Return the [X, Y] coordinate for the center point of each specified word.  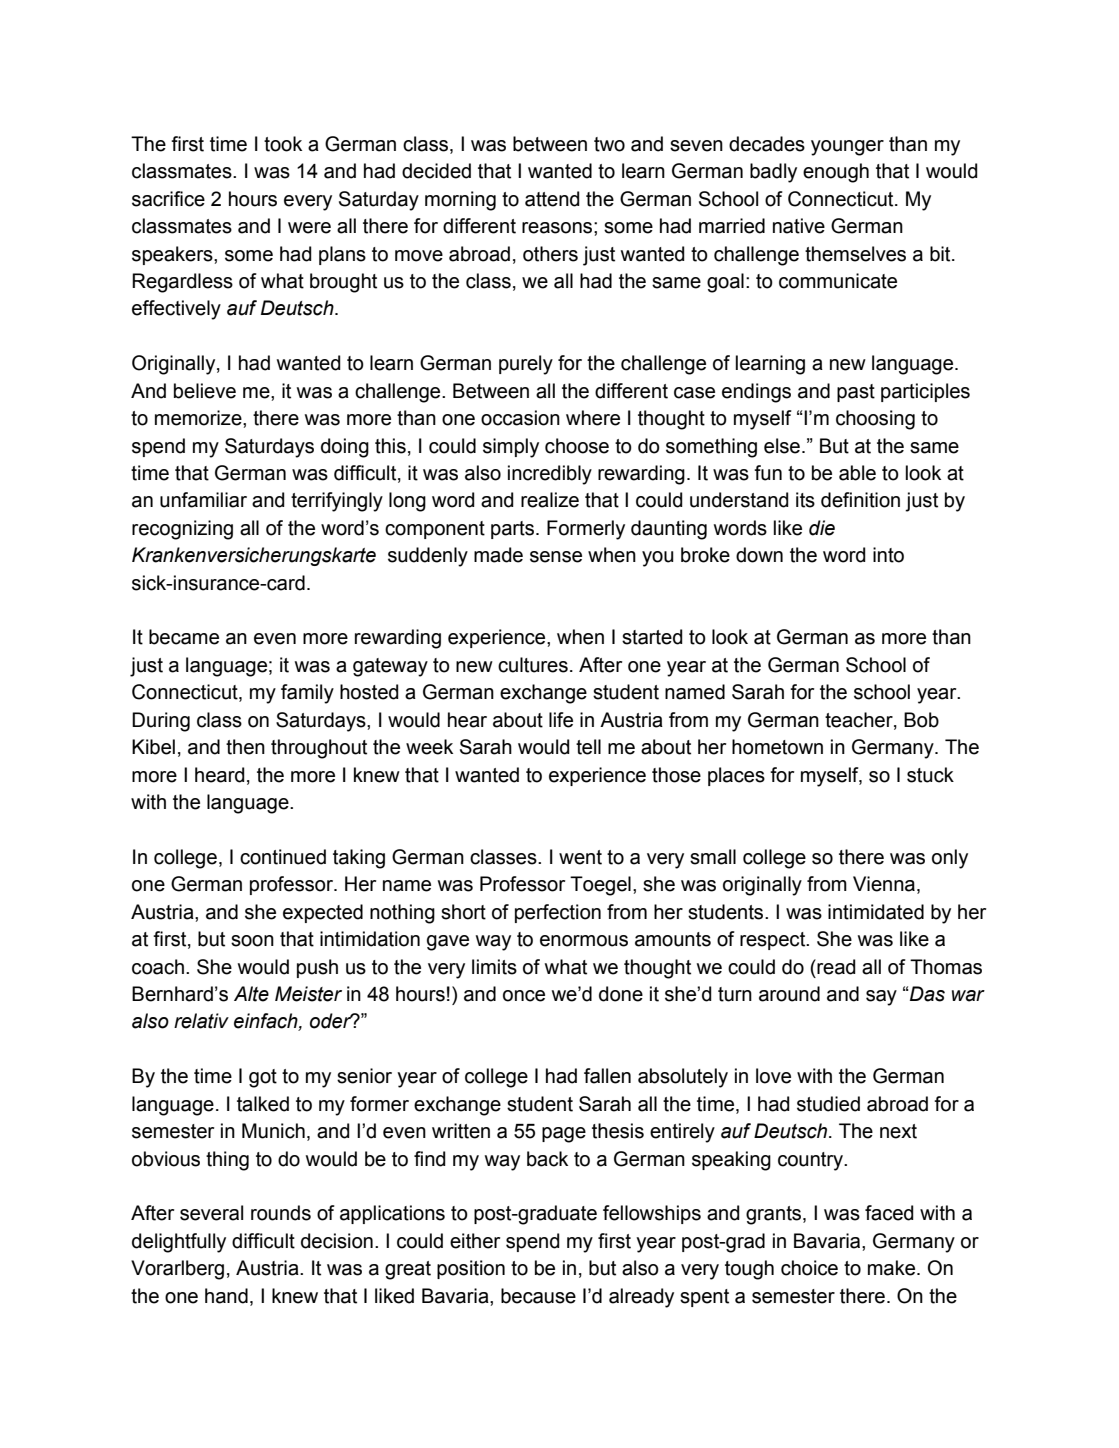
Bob [921, 720]
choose [577, 446]
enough [836, 173]
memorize [199, 418]
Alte [251, 994]
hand [226, 1296]
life [561, 720]
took [283, 144]
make [893, 1268]
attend [552, 199]
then [245, 747]
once [524, 996]
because [538, 1296]
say [881, 998]
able [857, 473]
